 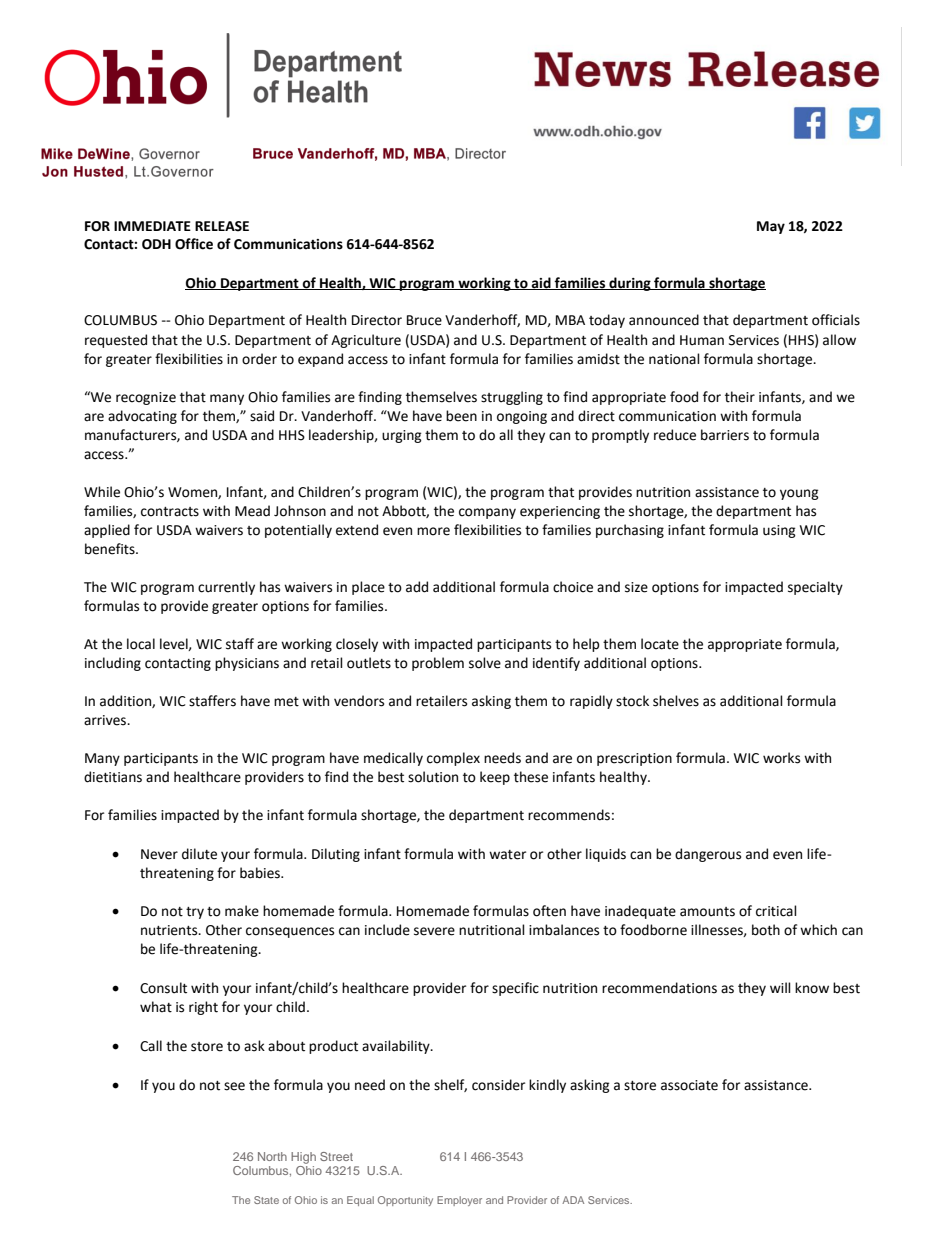 What do you see at coordinates (453, 759) in the screenshot?
I see `complex` at bounding box center [453, 759].
